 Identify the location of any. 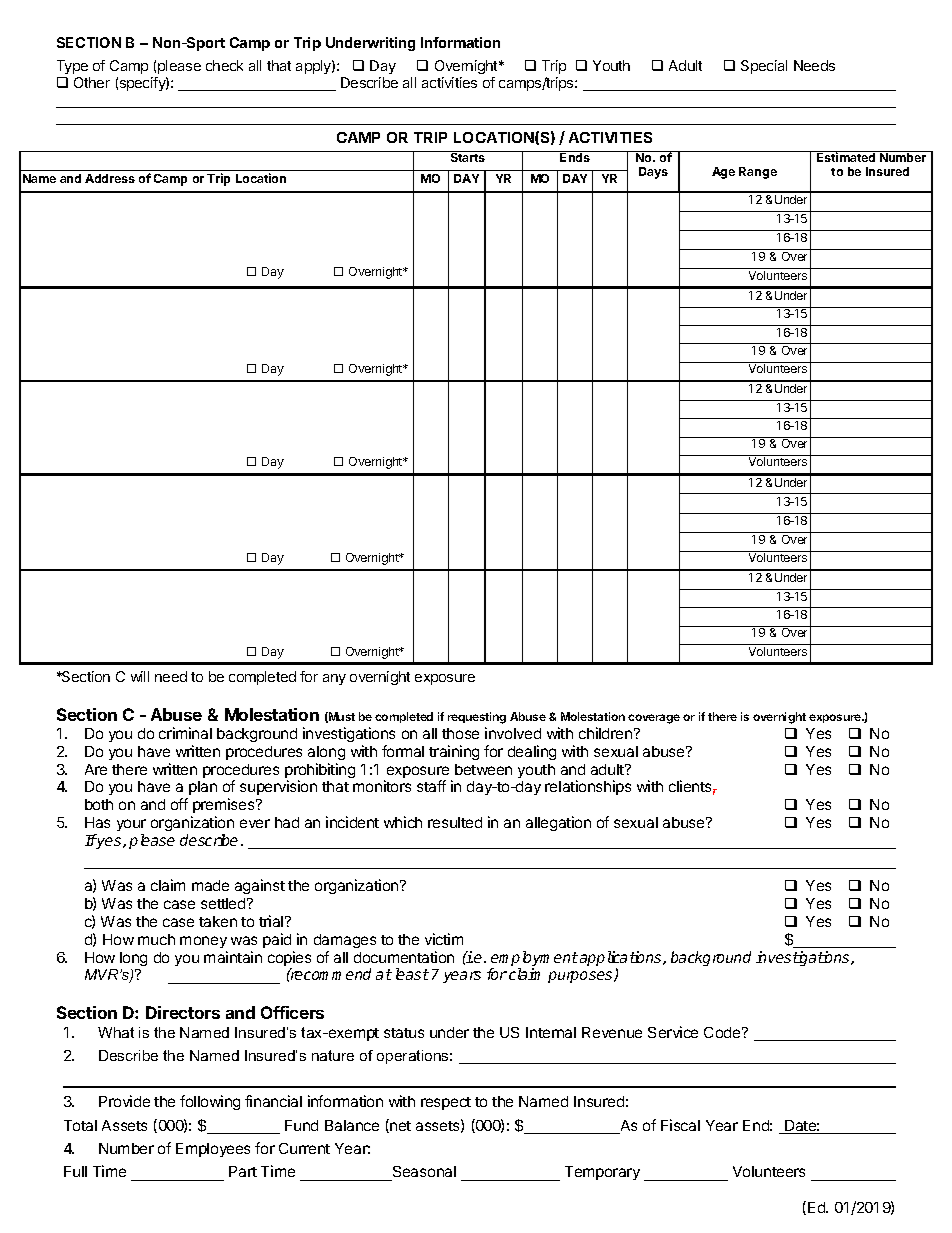
(334, 679).
